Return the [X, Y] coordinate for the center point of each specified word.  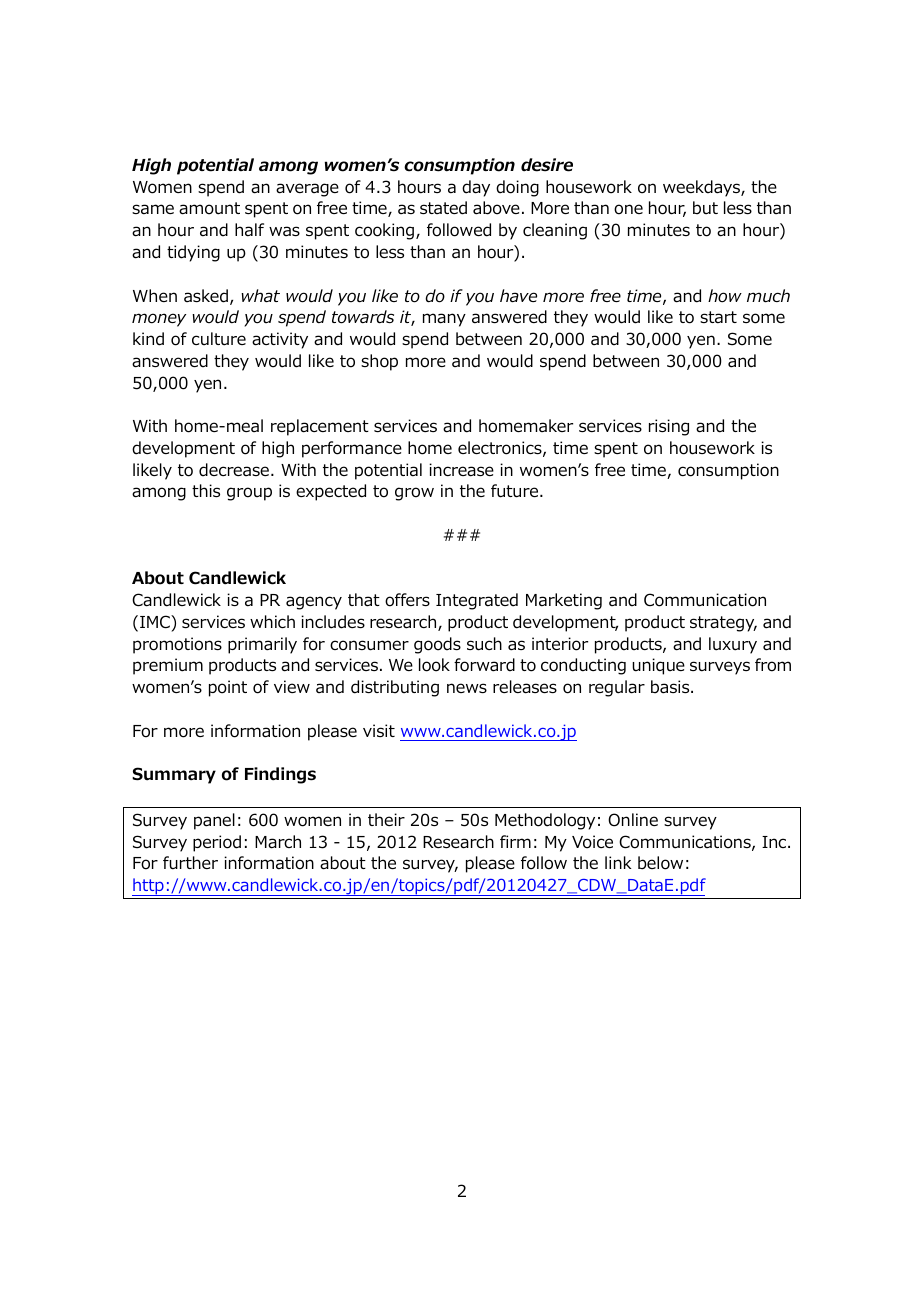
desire [547, 165]
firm [515, 841]
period [217, 843]
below [660, 863]
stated [443, 208]
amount [209, 208]
